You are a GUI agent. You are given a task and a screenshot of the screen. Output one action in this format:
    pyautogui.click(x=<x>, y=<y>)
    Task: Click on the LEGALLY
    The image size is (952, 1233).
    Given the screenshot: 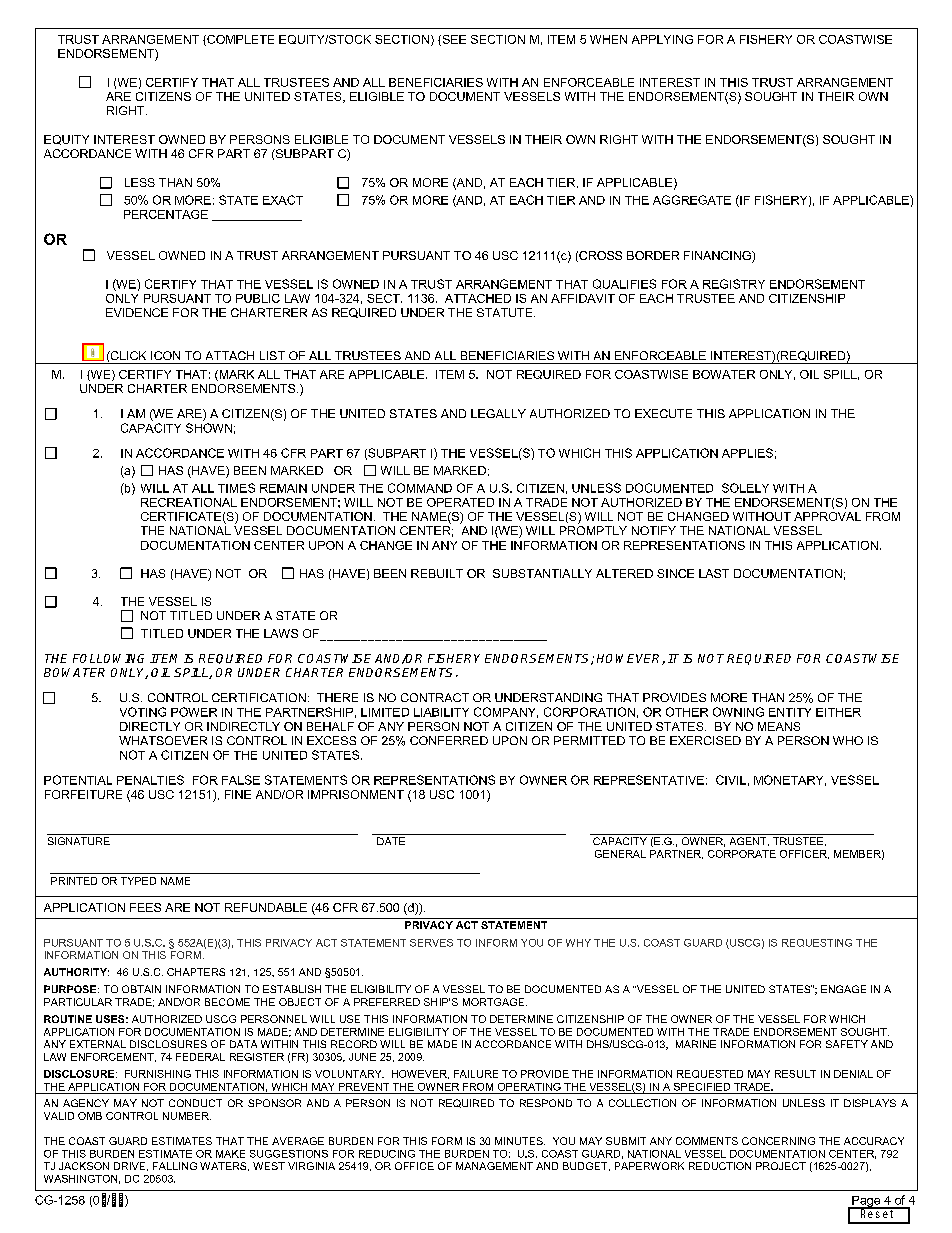 What is the action you would take?
    pyautogui.click(x=498, y=413)
